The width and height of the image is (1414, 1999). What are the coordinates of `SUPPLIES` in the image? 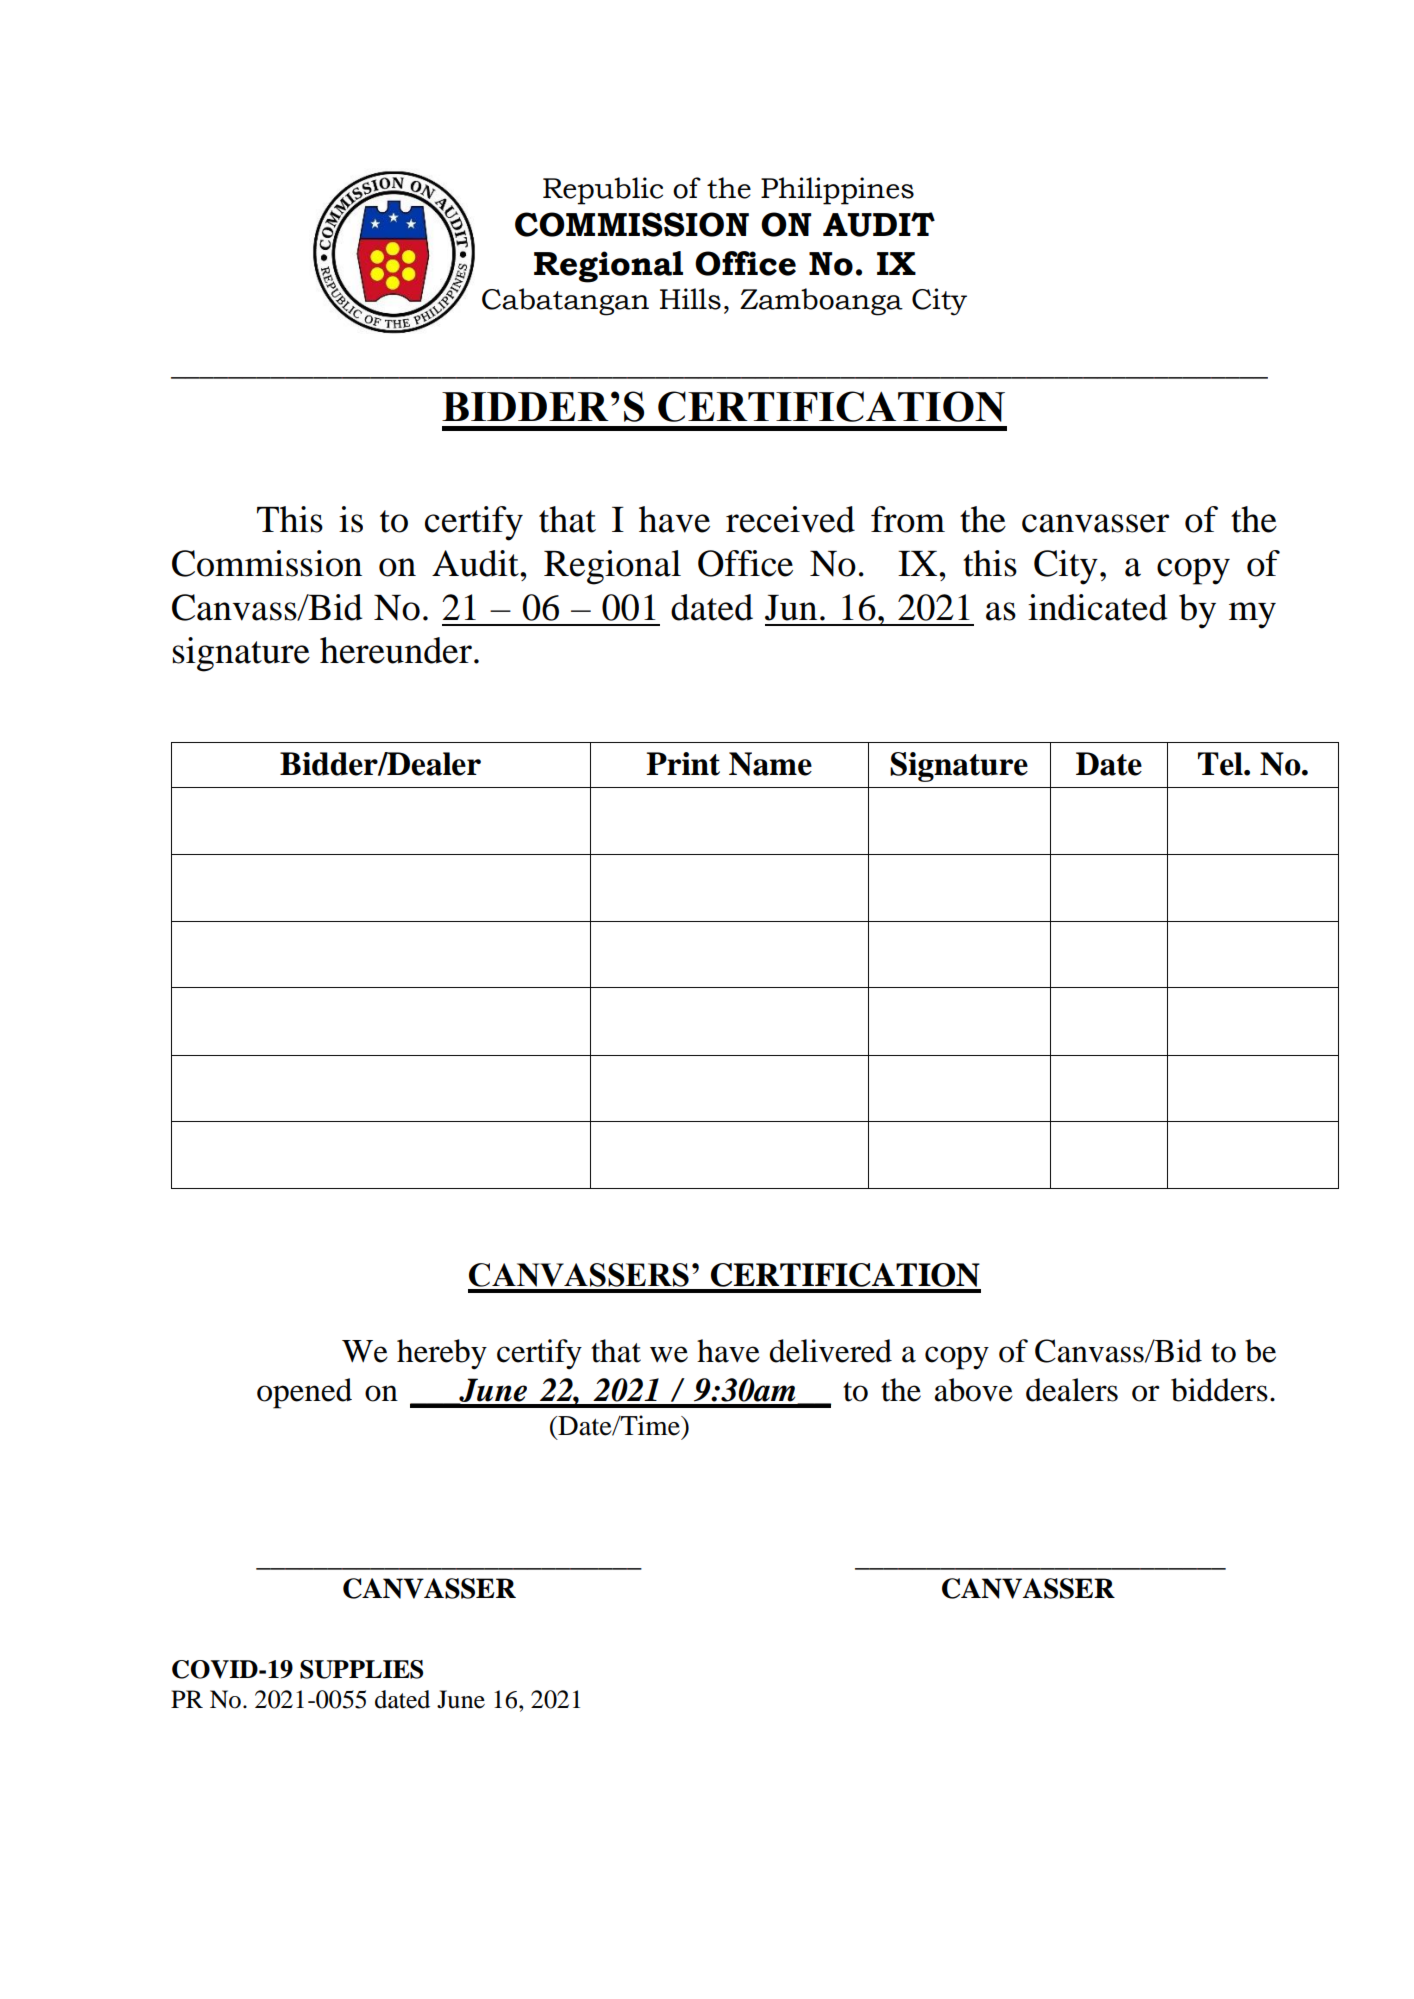 It's located at (361, 1669).
